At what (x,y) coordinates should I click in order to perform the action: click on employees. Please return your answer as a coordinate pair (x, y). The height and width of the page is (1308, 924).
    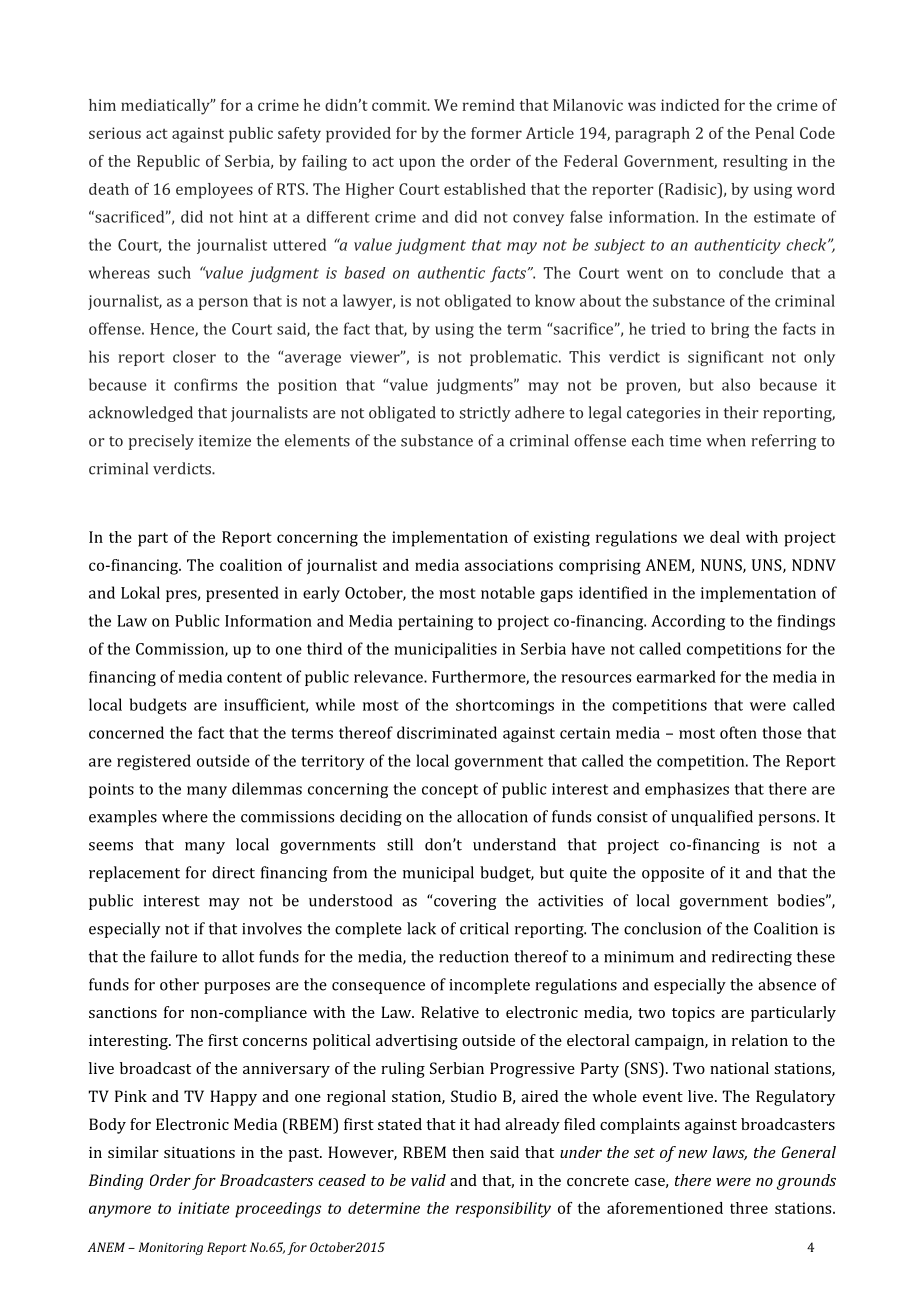
    Looking at the image, I should click on (214, 191).
